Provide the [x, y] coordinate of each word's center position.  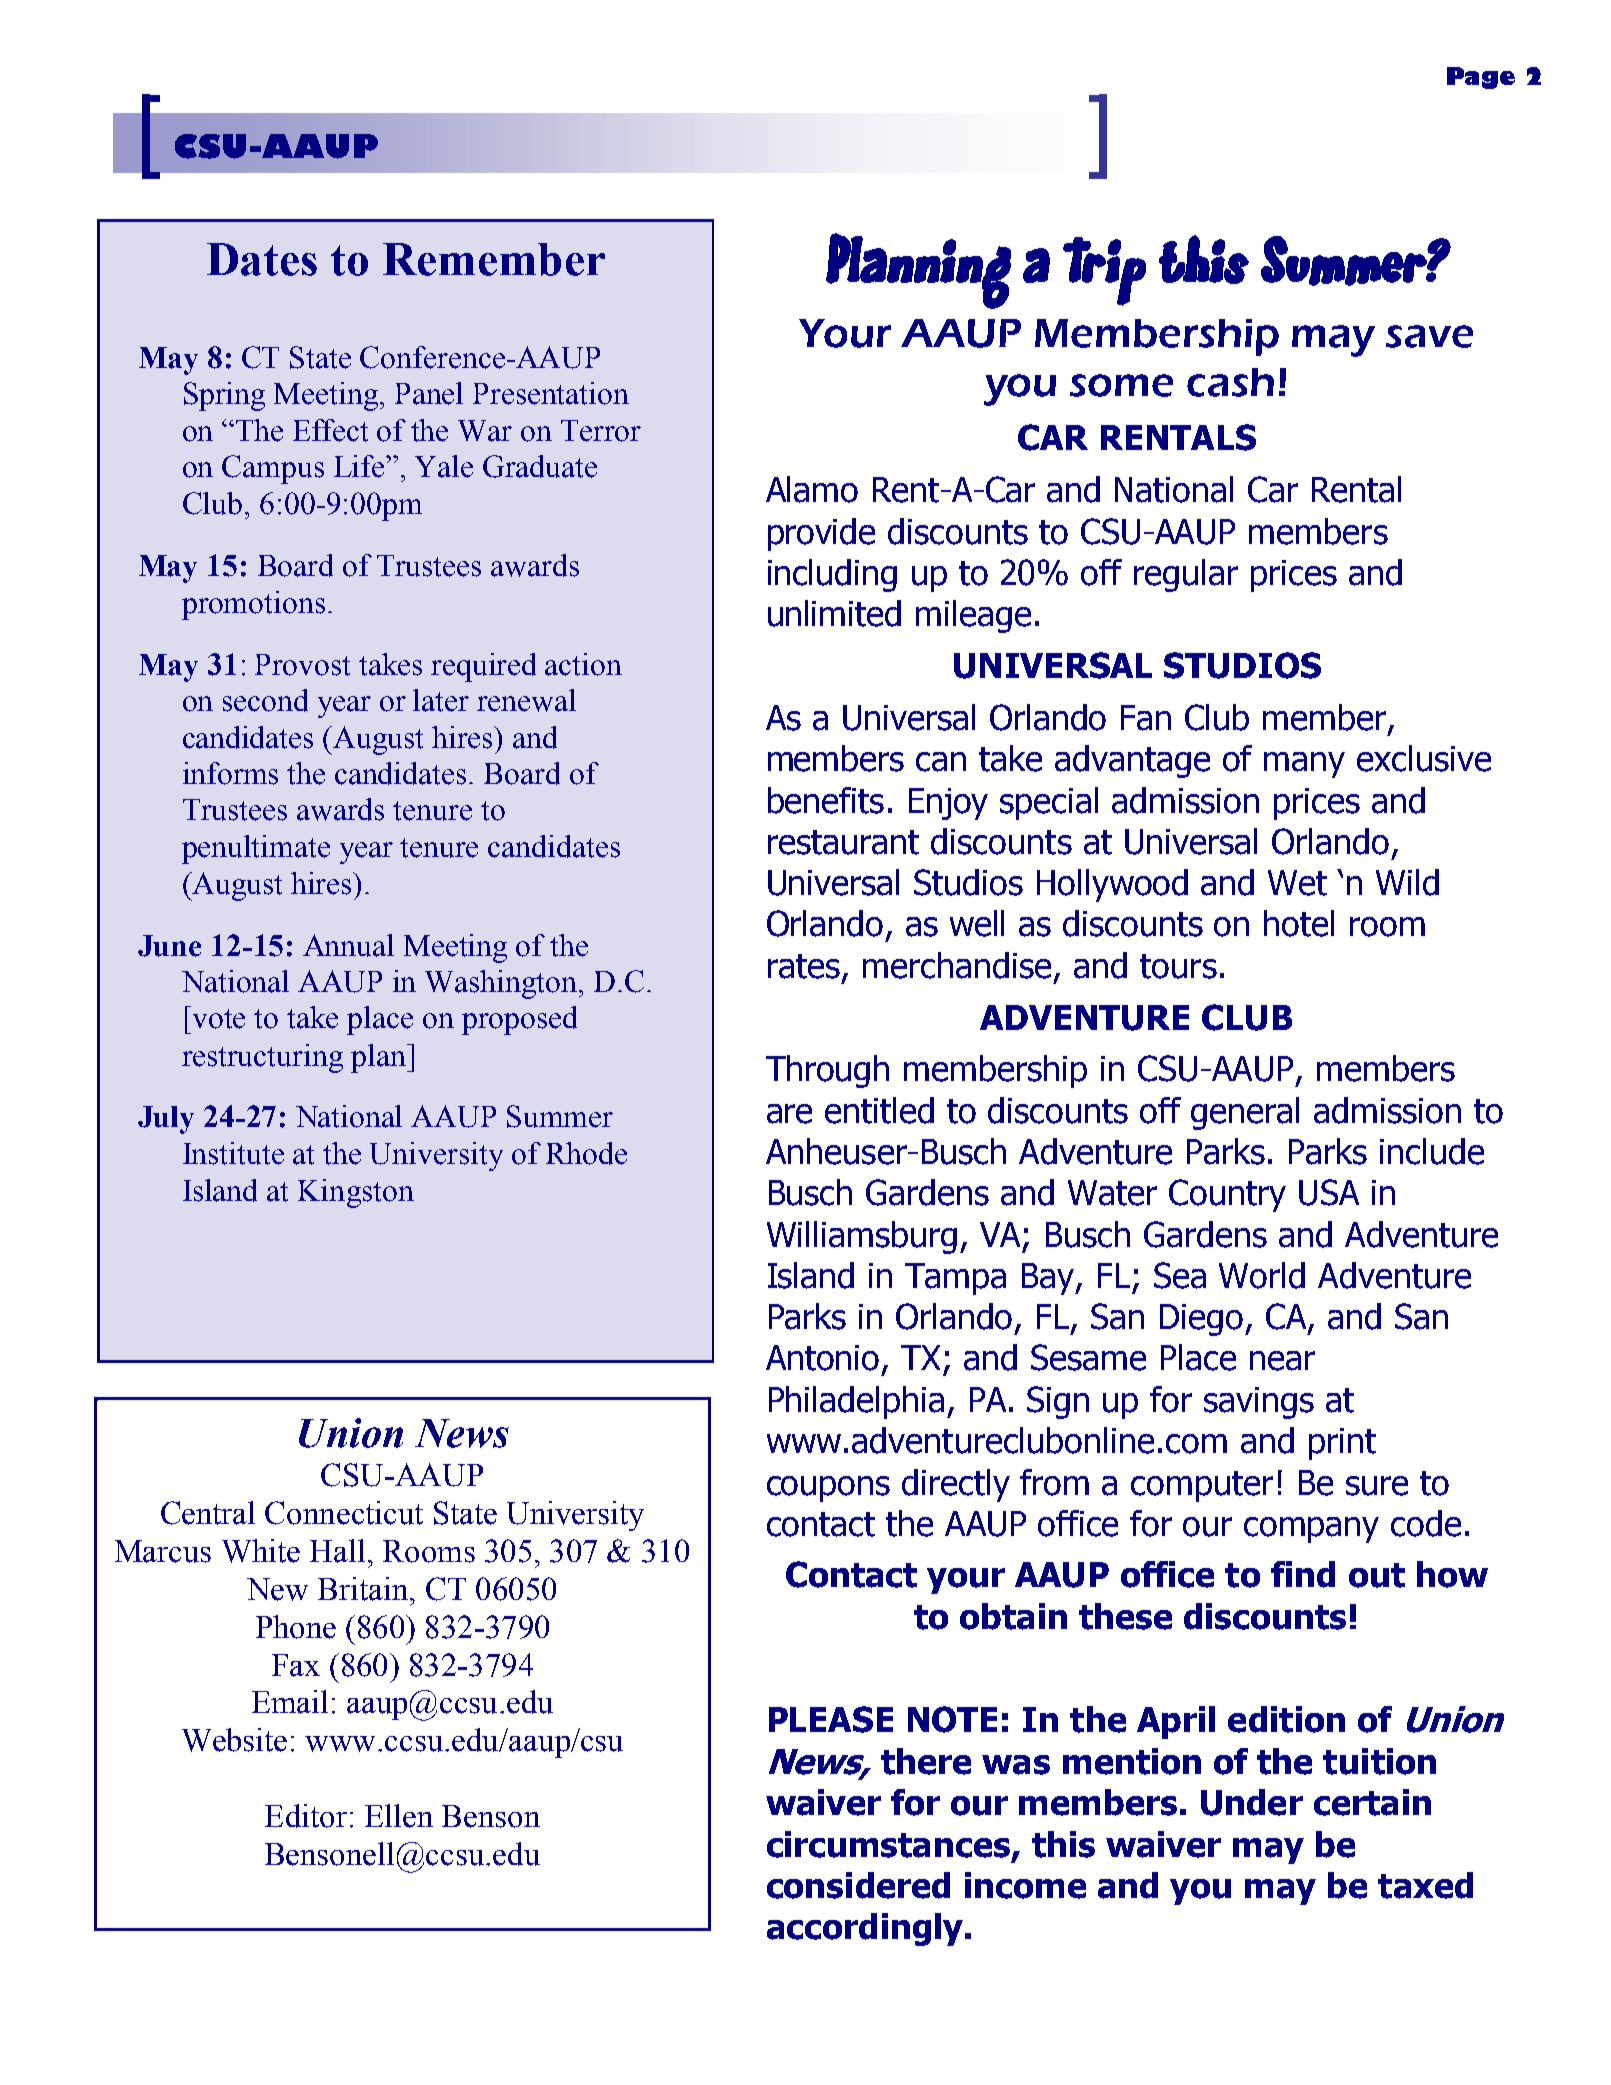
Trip [1104, 271]
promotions [253, 605]
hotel [1299, 923]
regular [1186, 575]
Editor [306, 1816]
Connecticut [344, 1513]
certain [1372, 1802]
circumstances [890, 1845]
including [832, 575]
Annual [348, 945]
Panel [429, 393]
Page [1481, 78]
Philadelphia [856, 1402]
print [1342, 1444]
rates [804, 966]
